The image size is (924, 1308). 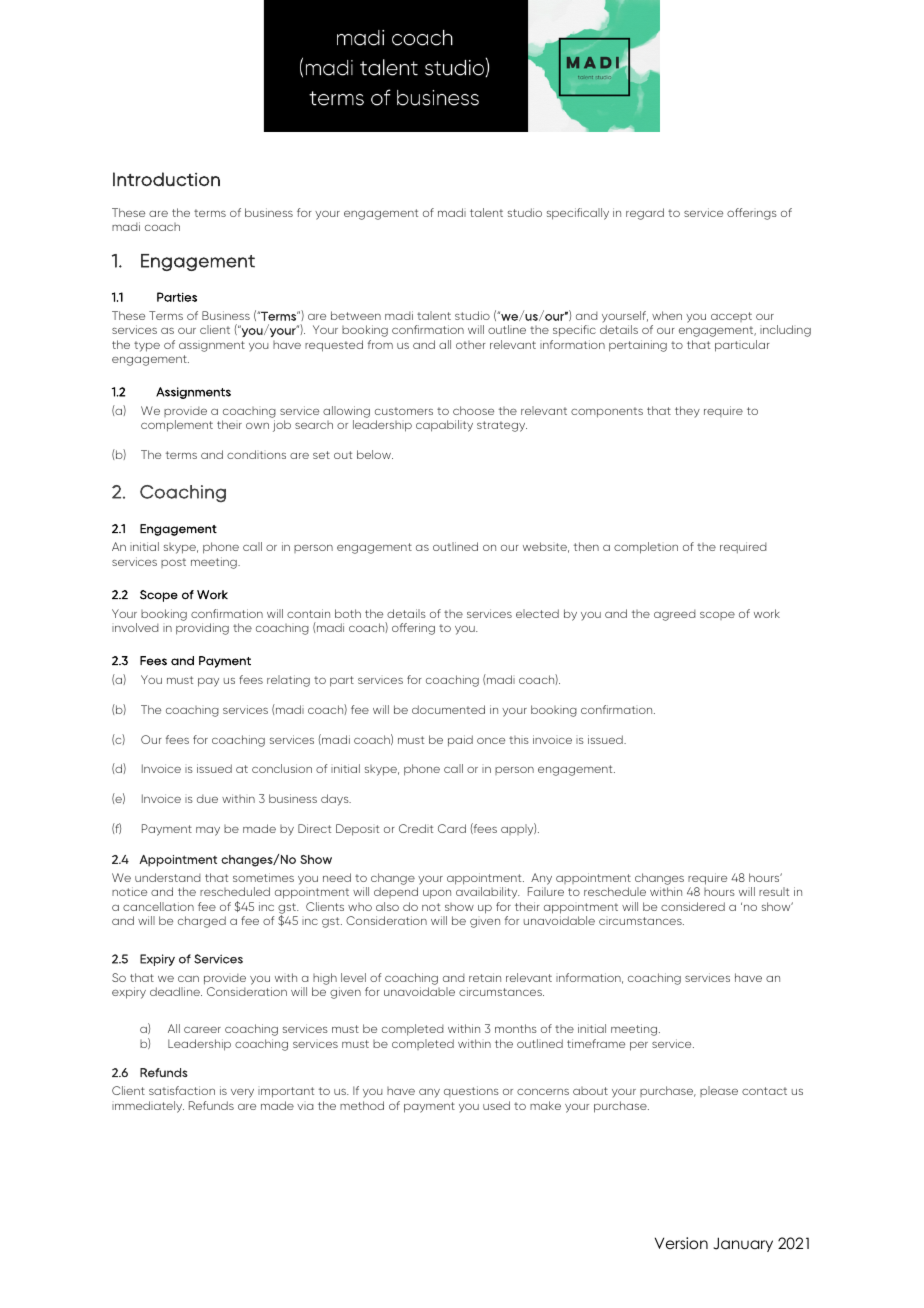 What do you see at coordinates (675, 615) in the screenshot?
I see `agreed` at bounding box center [675, 615].
